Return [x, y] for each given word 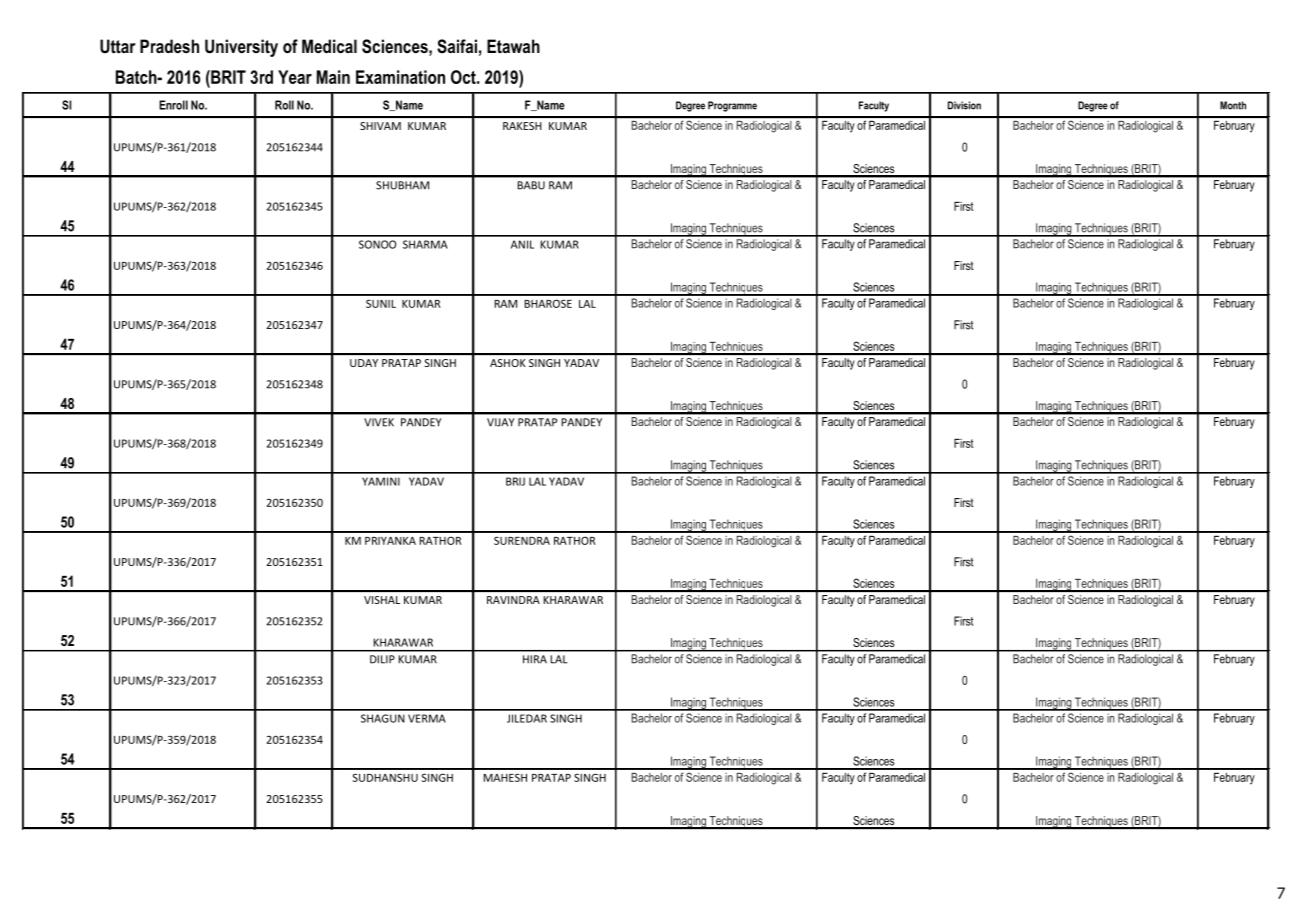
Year [295, 77]
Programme [732, 106]
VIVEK [379, 422]
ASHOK [508, 363]
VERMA [427, 718]
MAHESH [505, 777]
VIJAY [501, 422]
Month [1233, 105]
